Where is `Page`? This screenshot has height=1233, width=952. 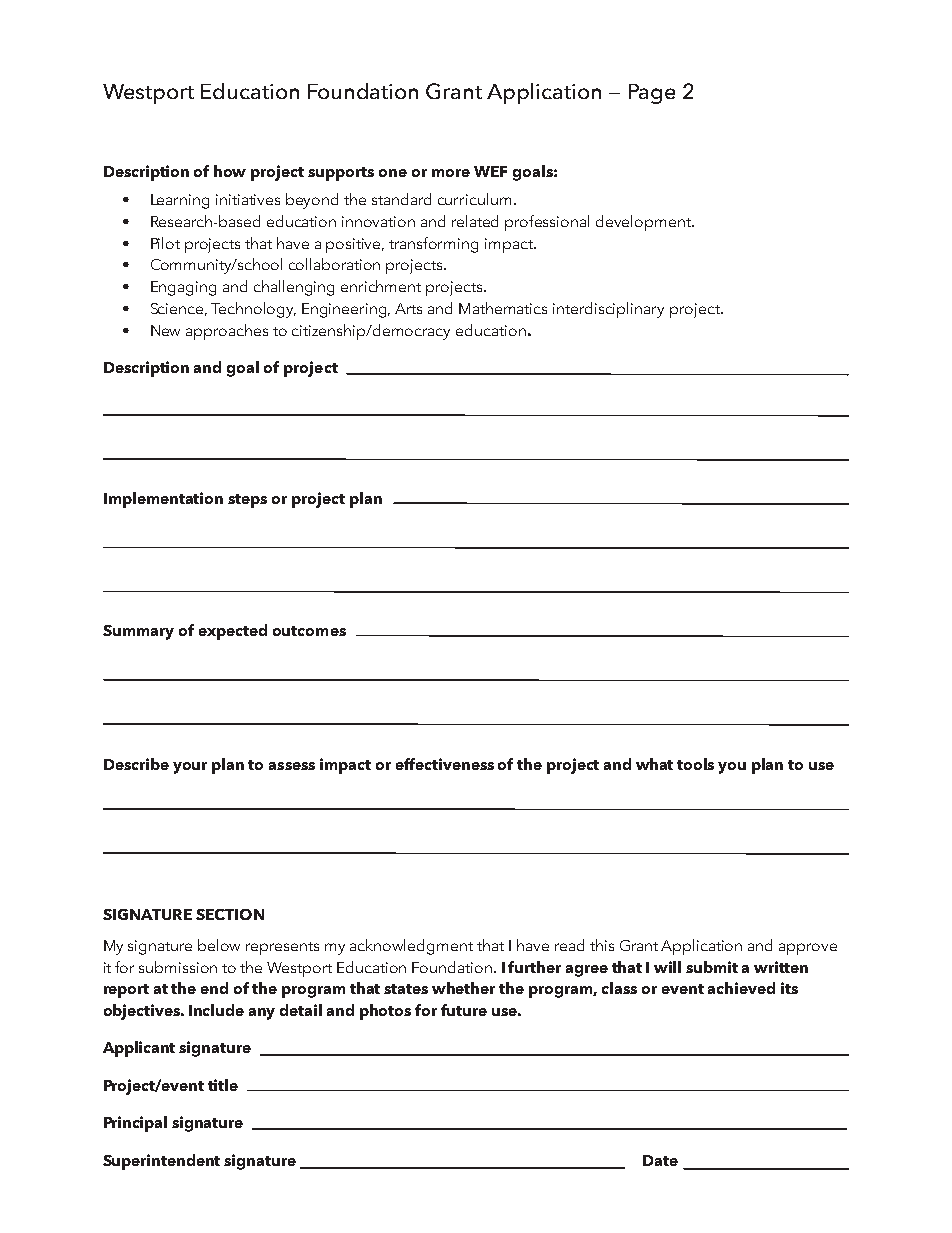
Page is located at coordinates (652, 94).
